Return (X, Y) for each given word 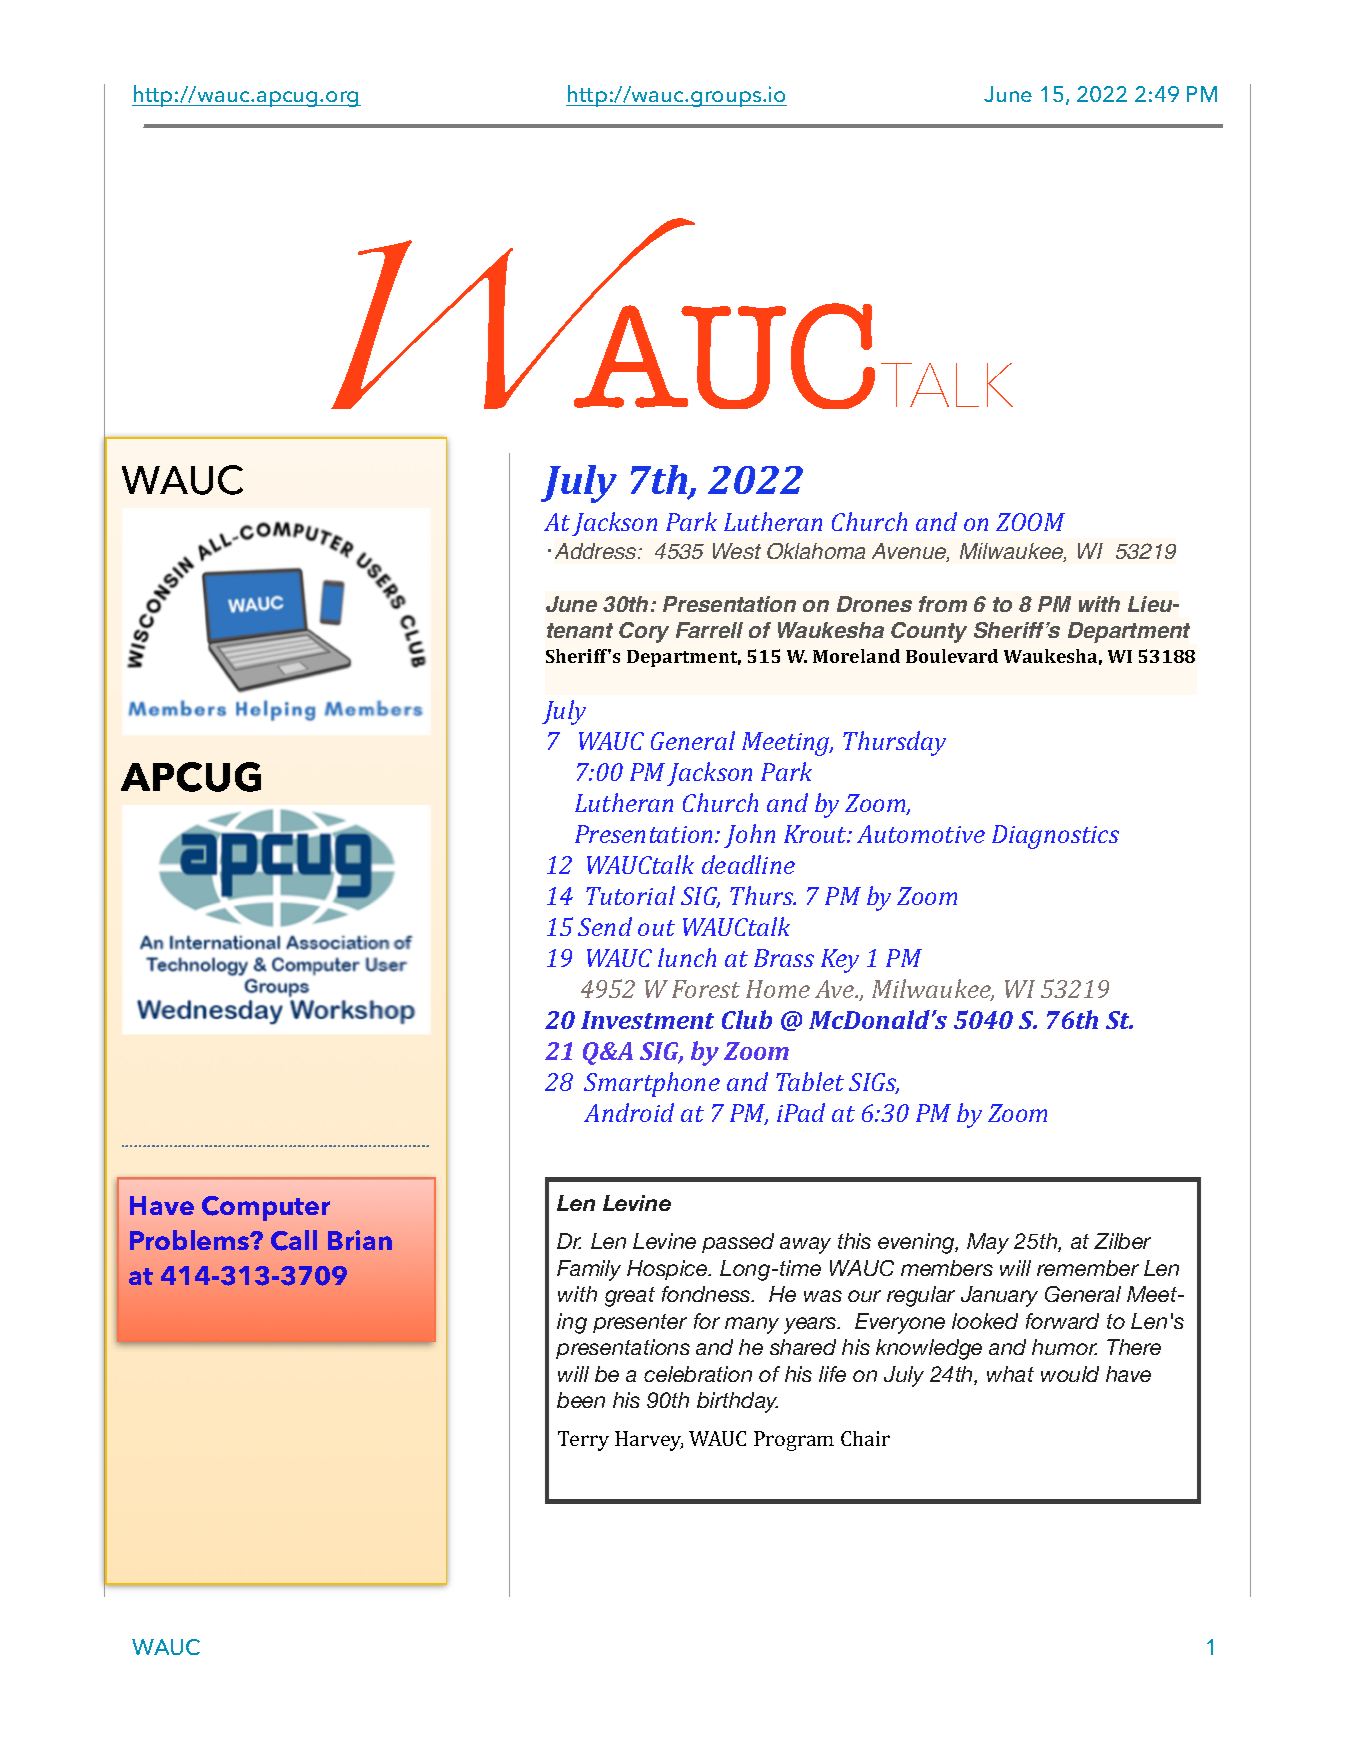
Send (605, 926)
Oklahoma (816, 551)
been (581, 1400)
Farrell (709, 630)
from (943, 604)
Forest (706, 989)
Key (840, 961)
